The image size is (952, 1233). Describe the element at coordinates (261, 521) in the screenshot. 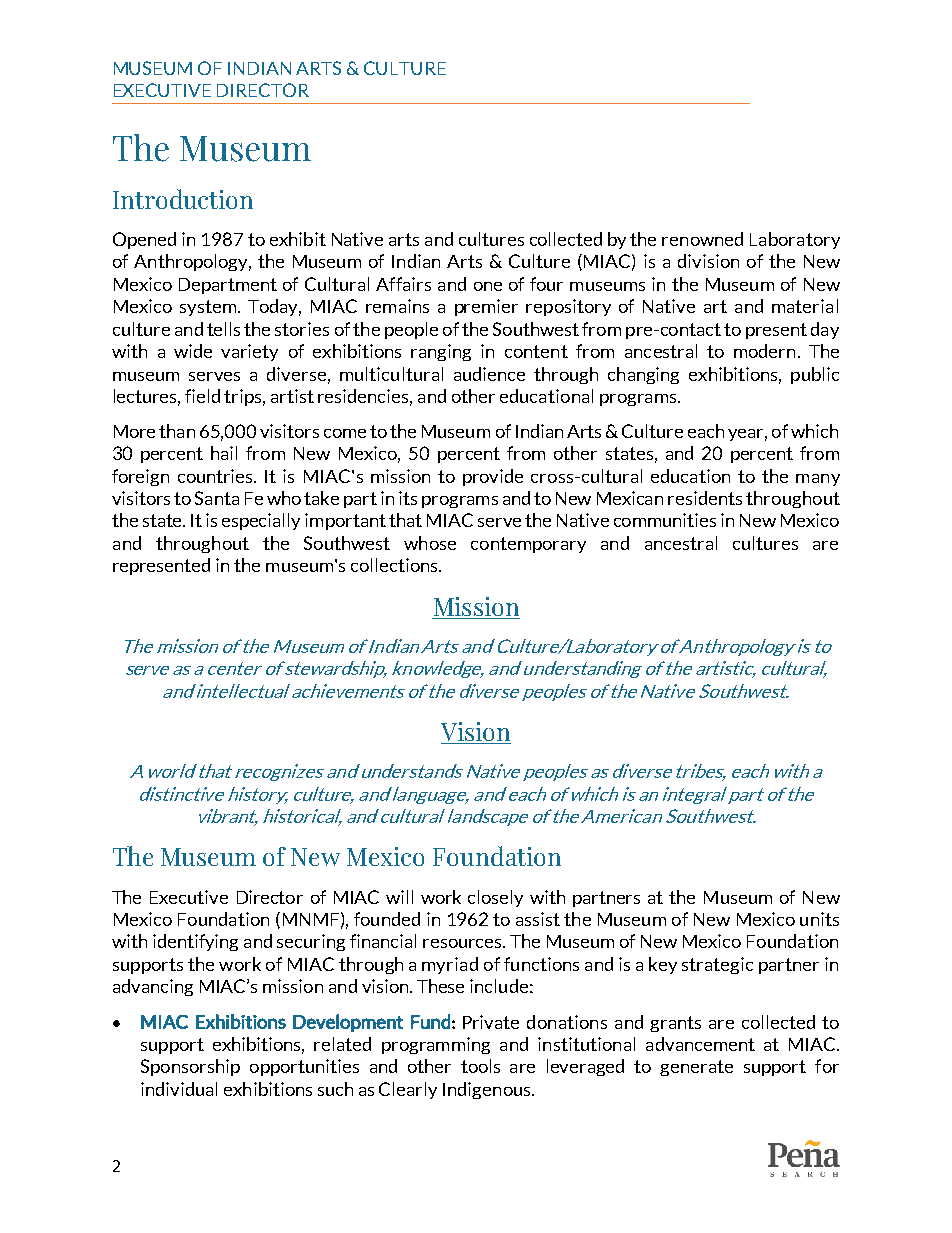

I see `especially` at that location.
